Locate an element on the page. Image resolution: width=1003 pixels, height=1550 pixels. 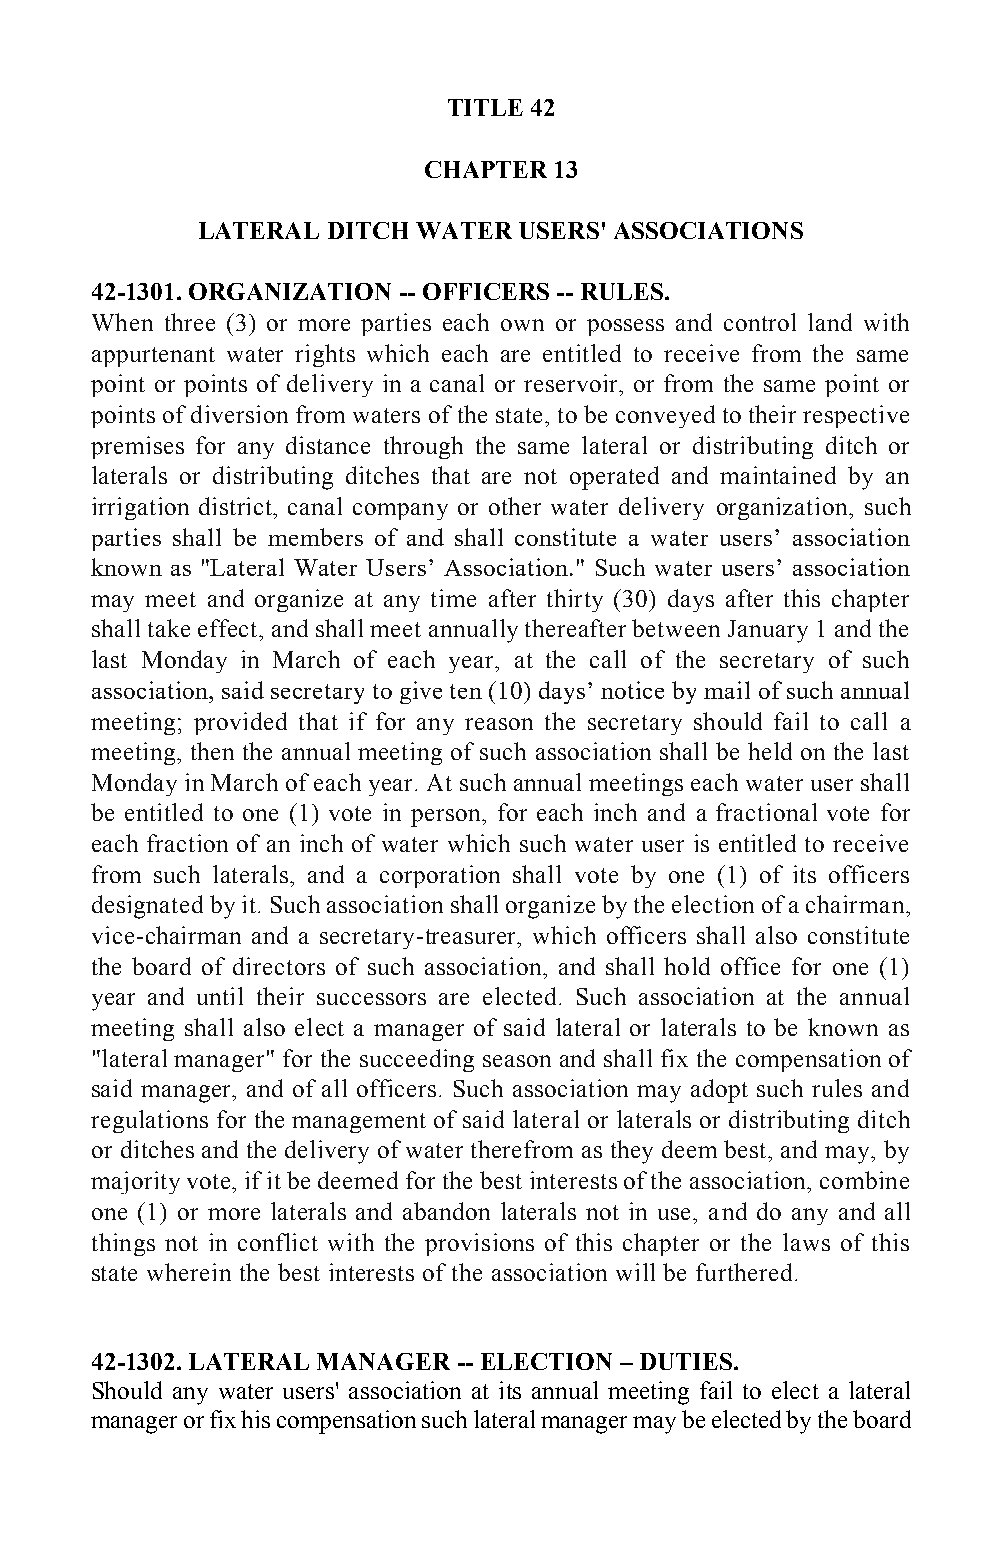
provisions is located at coordinates (479, 1244).
